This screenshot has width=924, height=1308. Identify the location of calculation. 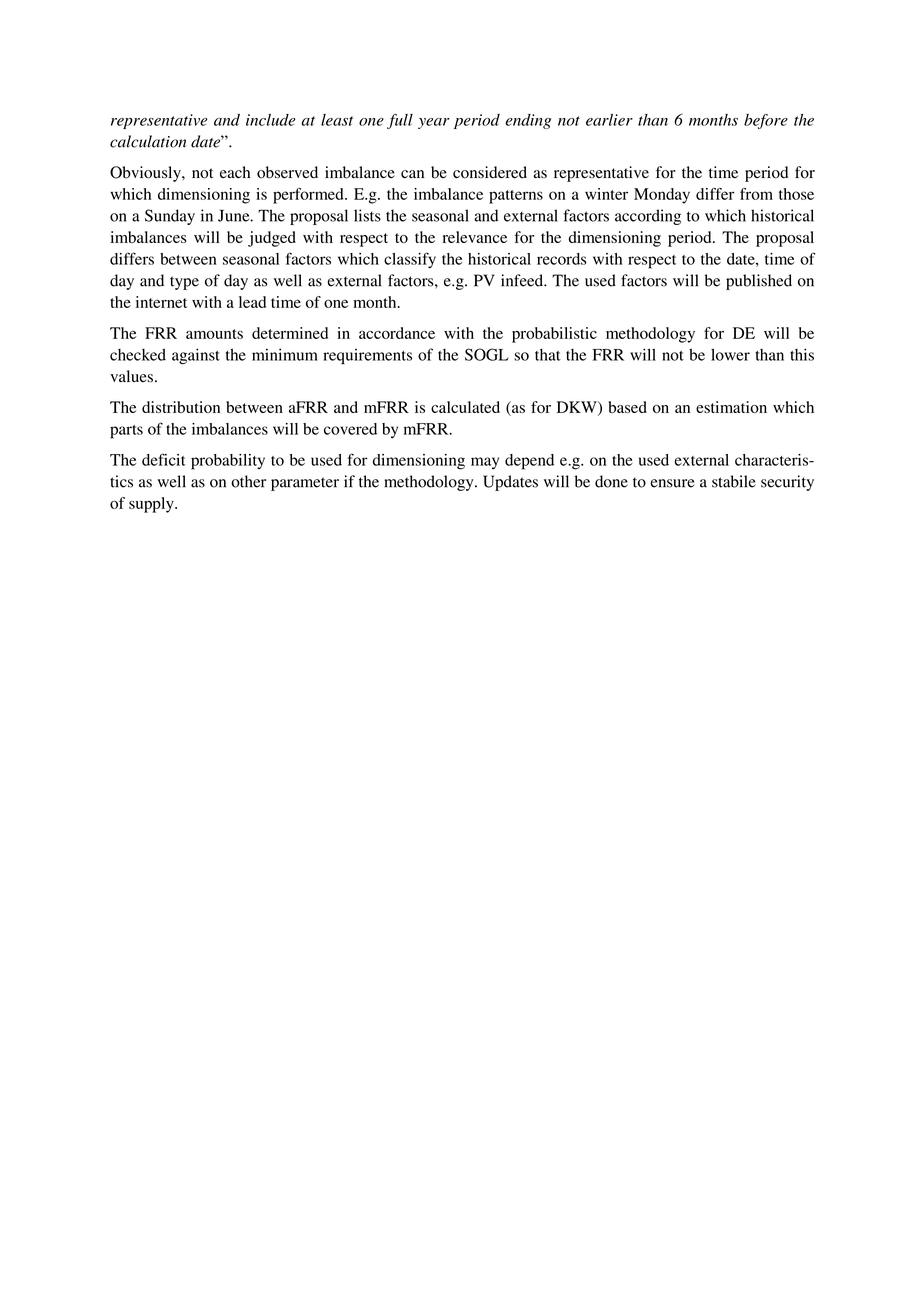
(148, 141).
